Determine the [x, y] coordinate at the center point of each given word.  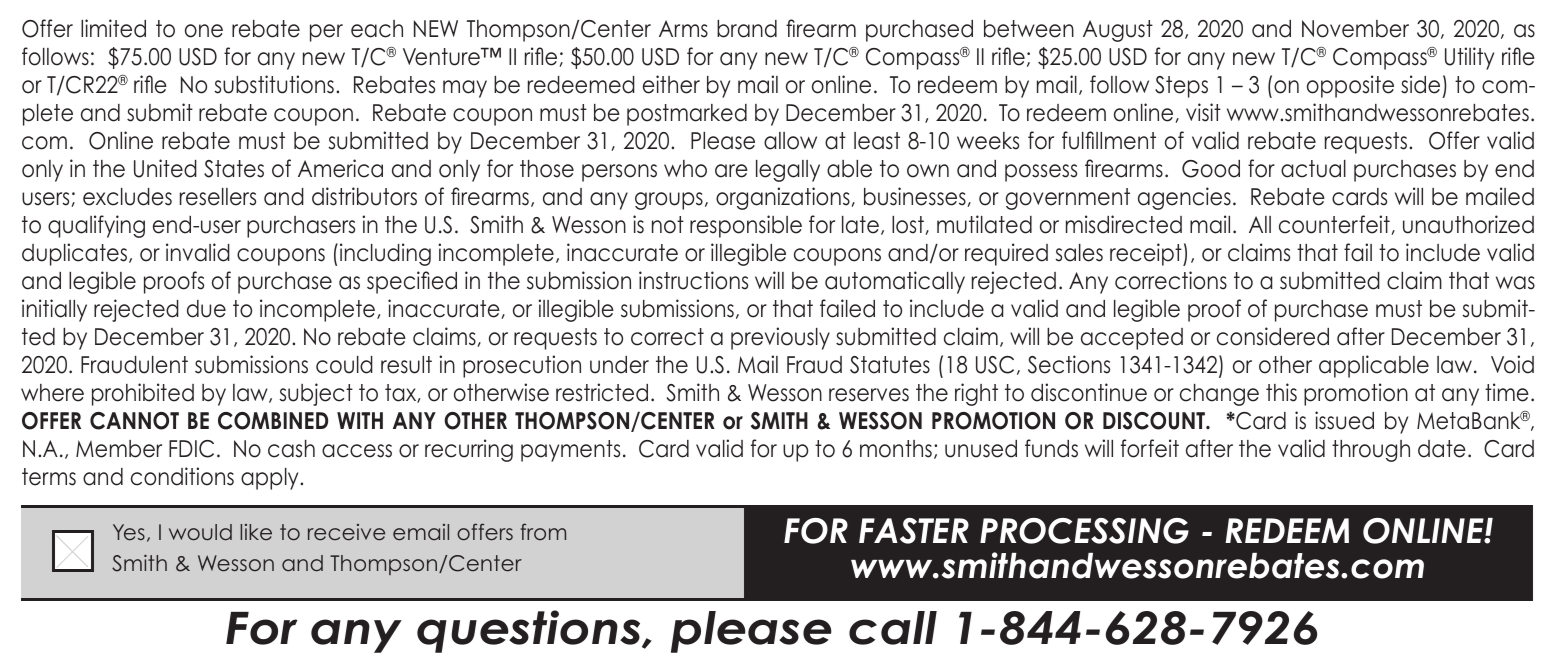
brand [747, 29]
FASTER [914, 531]
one [204, 31]
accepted [1132, 339]
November [1355, 29]
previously [780, 338]
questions [530, 631]
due [206, 309]
